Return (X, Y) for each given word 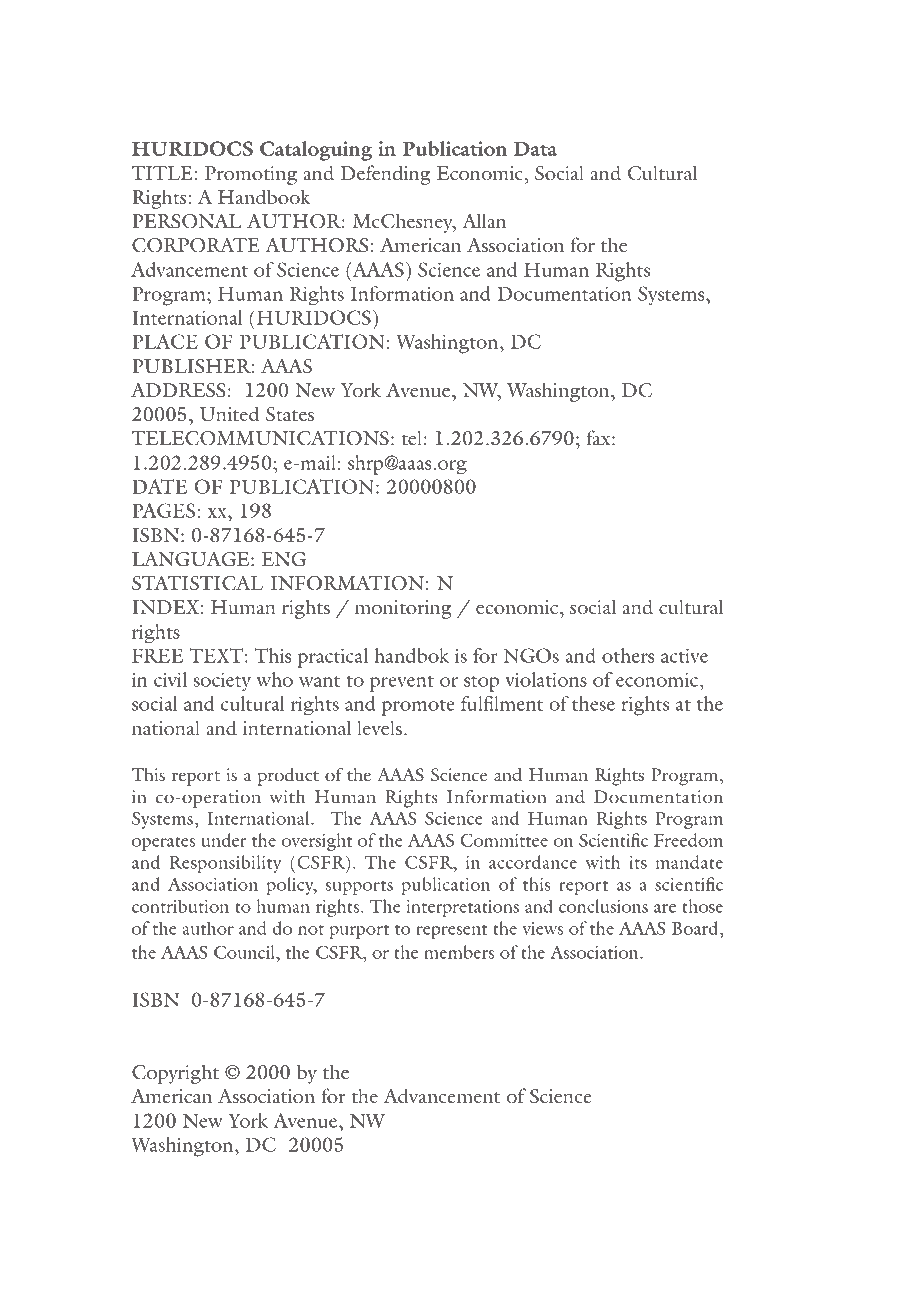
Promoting (251, 175)
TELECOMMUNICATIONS (260, 438)
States (290, 414)
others (628, 655)
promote (418, 708)
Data (535, 149)
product (288, 777)
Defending (386, 175)
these (593, 703)
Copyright (175, 1074)
